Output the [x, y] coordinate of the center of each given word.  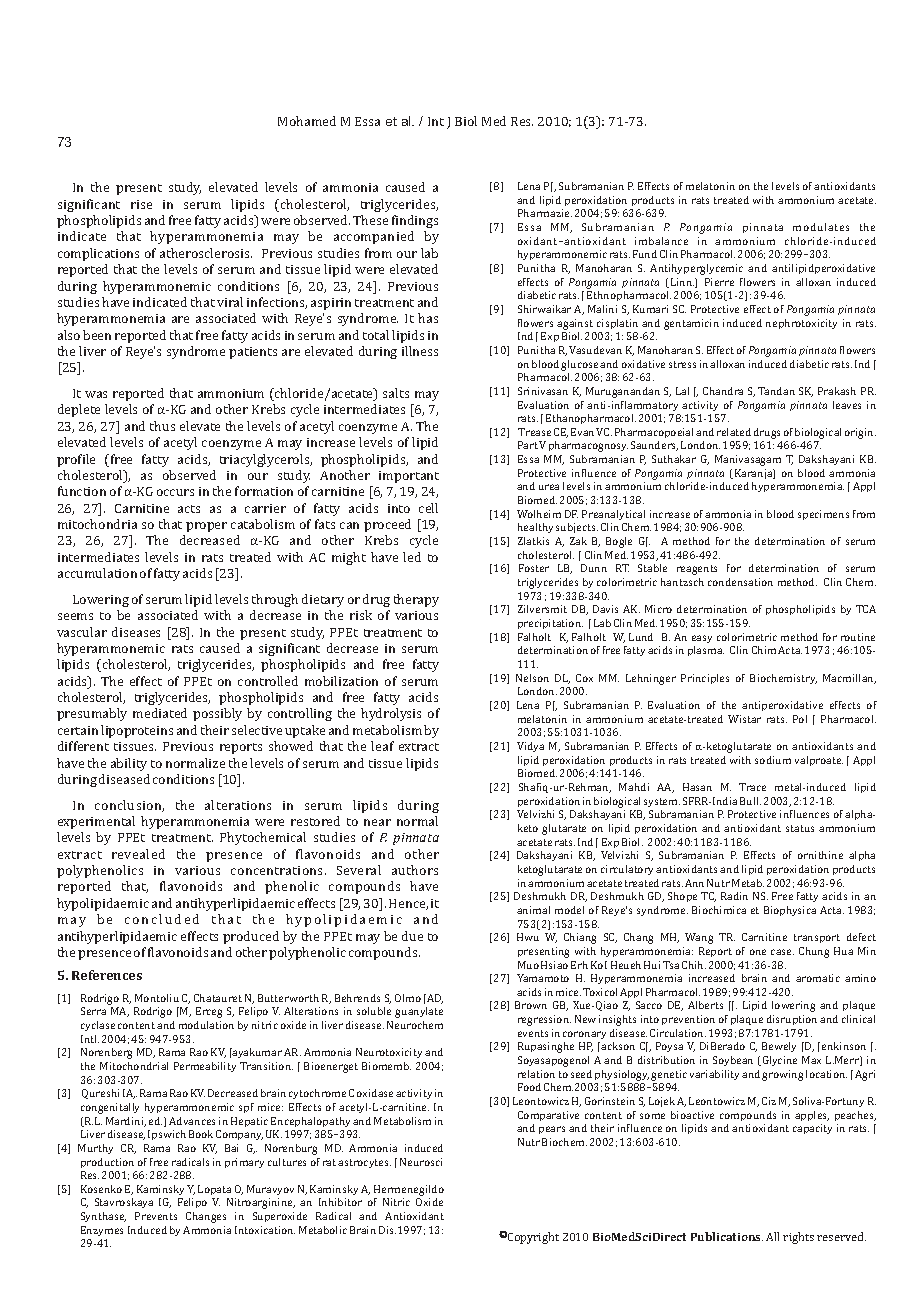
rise [141, 204]
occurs [175, 492]
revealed [138, 854]
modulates [821, 227]
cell [428, 508]
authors [415, 870]
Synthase [103, 1217]
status [800, 828]
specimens [823, 515]
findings [415, 221]
